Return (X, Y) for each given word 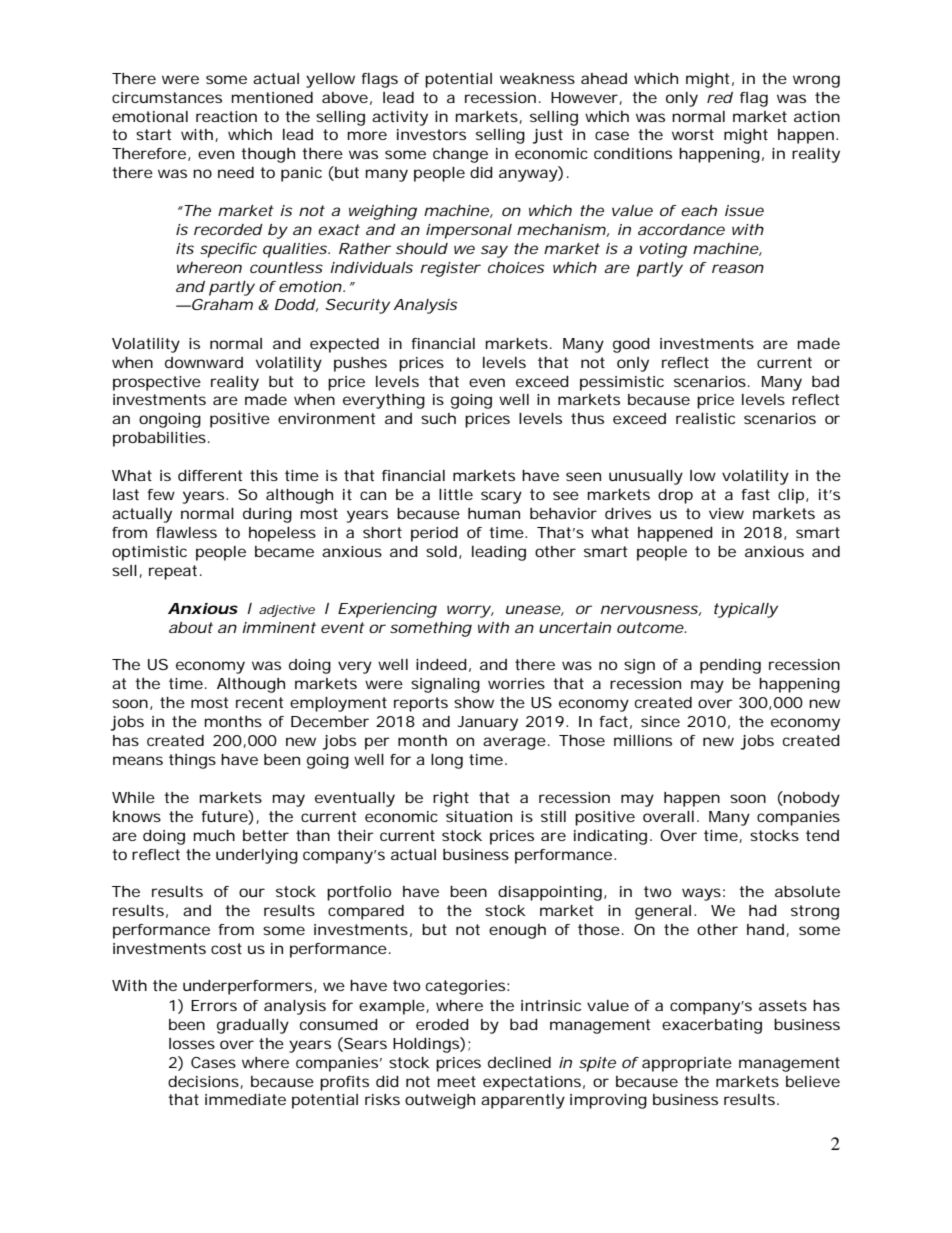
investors (431, 134)
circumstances (167, 97)
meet (457, 1081)
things (192, 761)
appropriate (687, 1064)
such (438, 418)
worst (693, 134)
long (447, 761)
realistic (705, 418)
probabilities (159, 439)
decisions (204, 1082)
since (660, 721)
